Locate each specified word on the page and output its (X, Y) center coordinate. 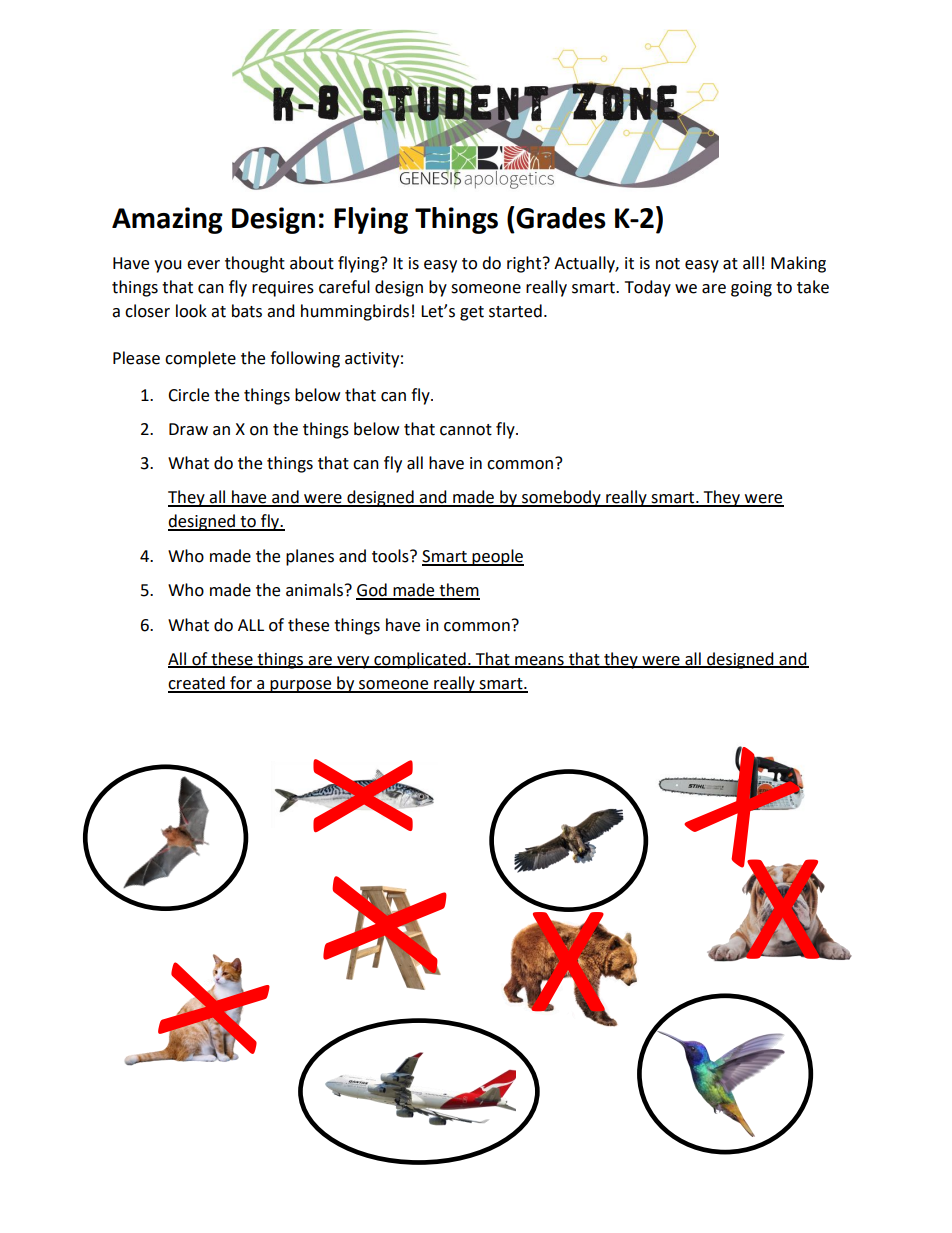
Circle (188, 395)
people (497, 557)
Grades (561, 218)
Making (798, 264)
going (751, 289)
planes (310, 557)
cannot (466, 430)
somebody (561, 498)
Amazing (167, 220)
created (197, 684)
